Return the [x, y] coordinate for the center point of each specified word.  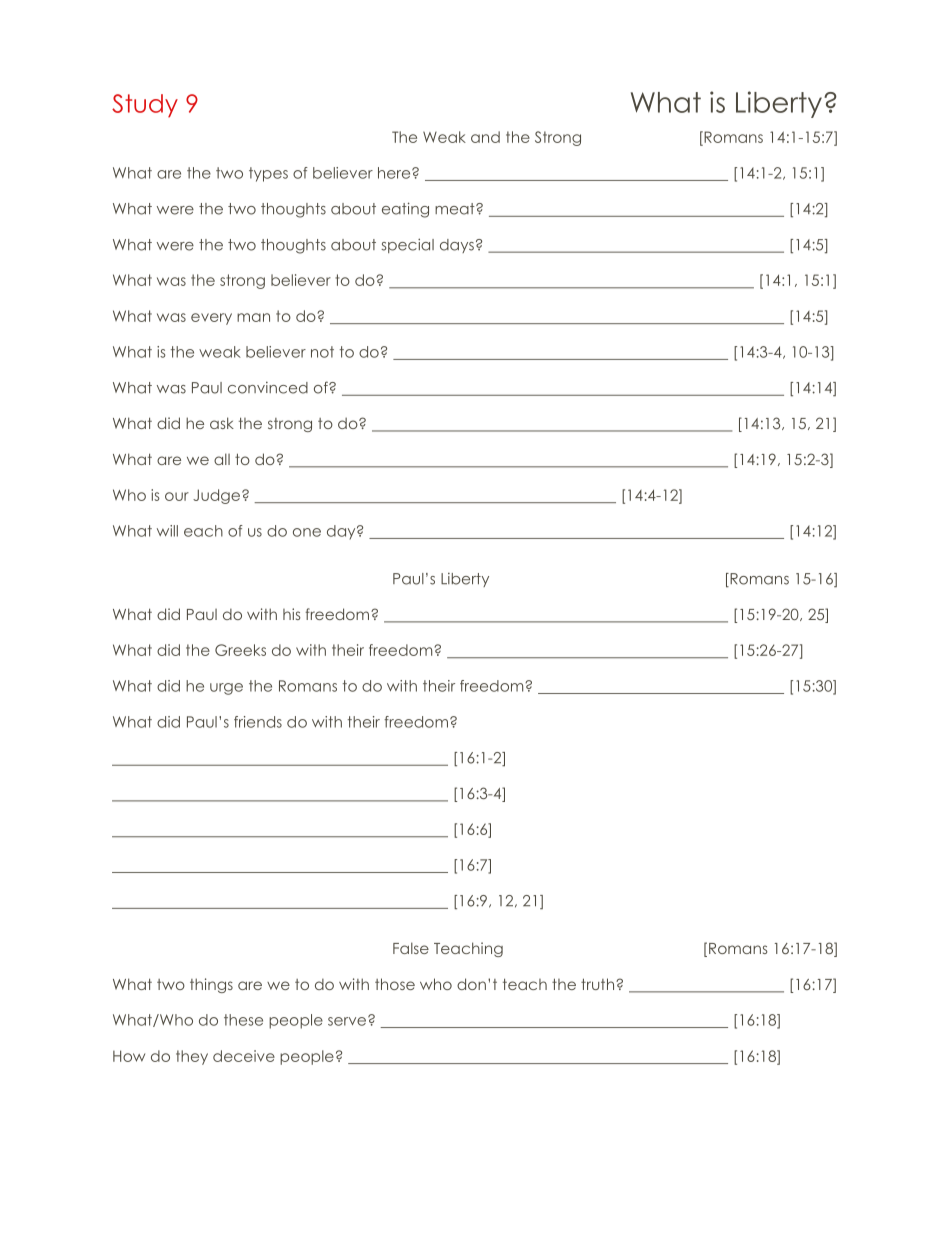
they [192, 1057]
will [167, 531]
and [485, 137]
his [292, 614]
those [395, 984]
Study [145, 106]
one [307, 532]
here [395, 173]
